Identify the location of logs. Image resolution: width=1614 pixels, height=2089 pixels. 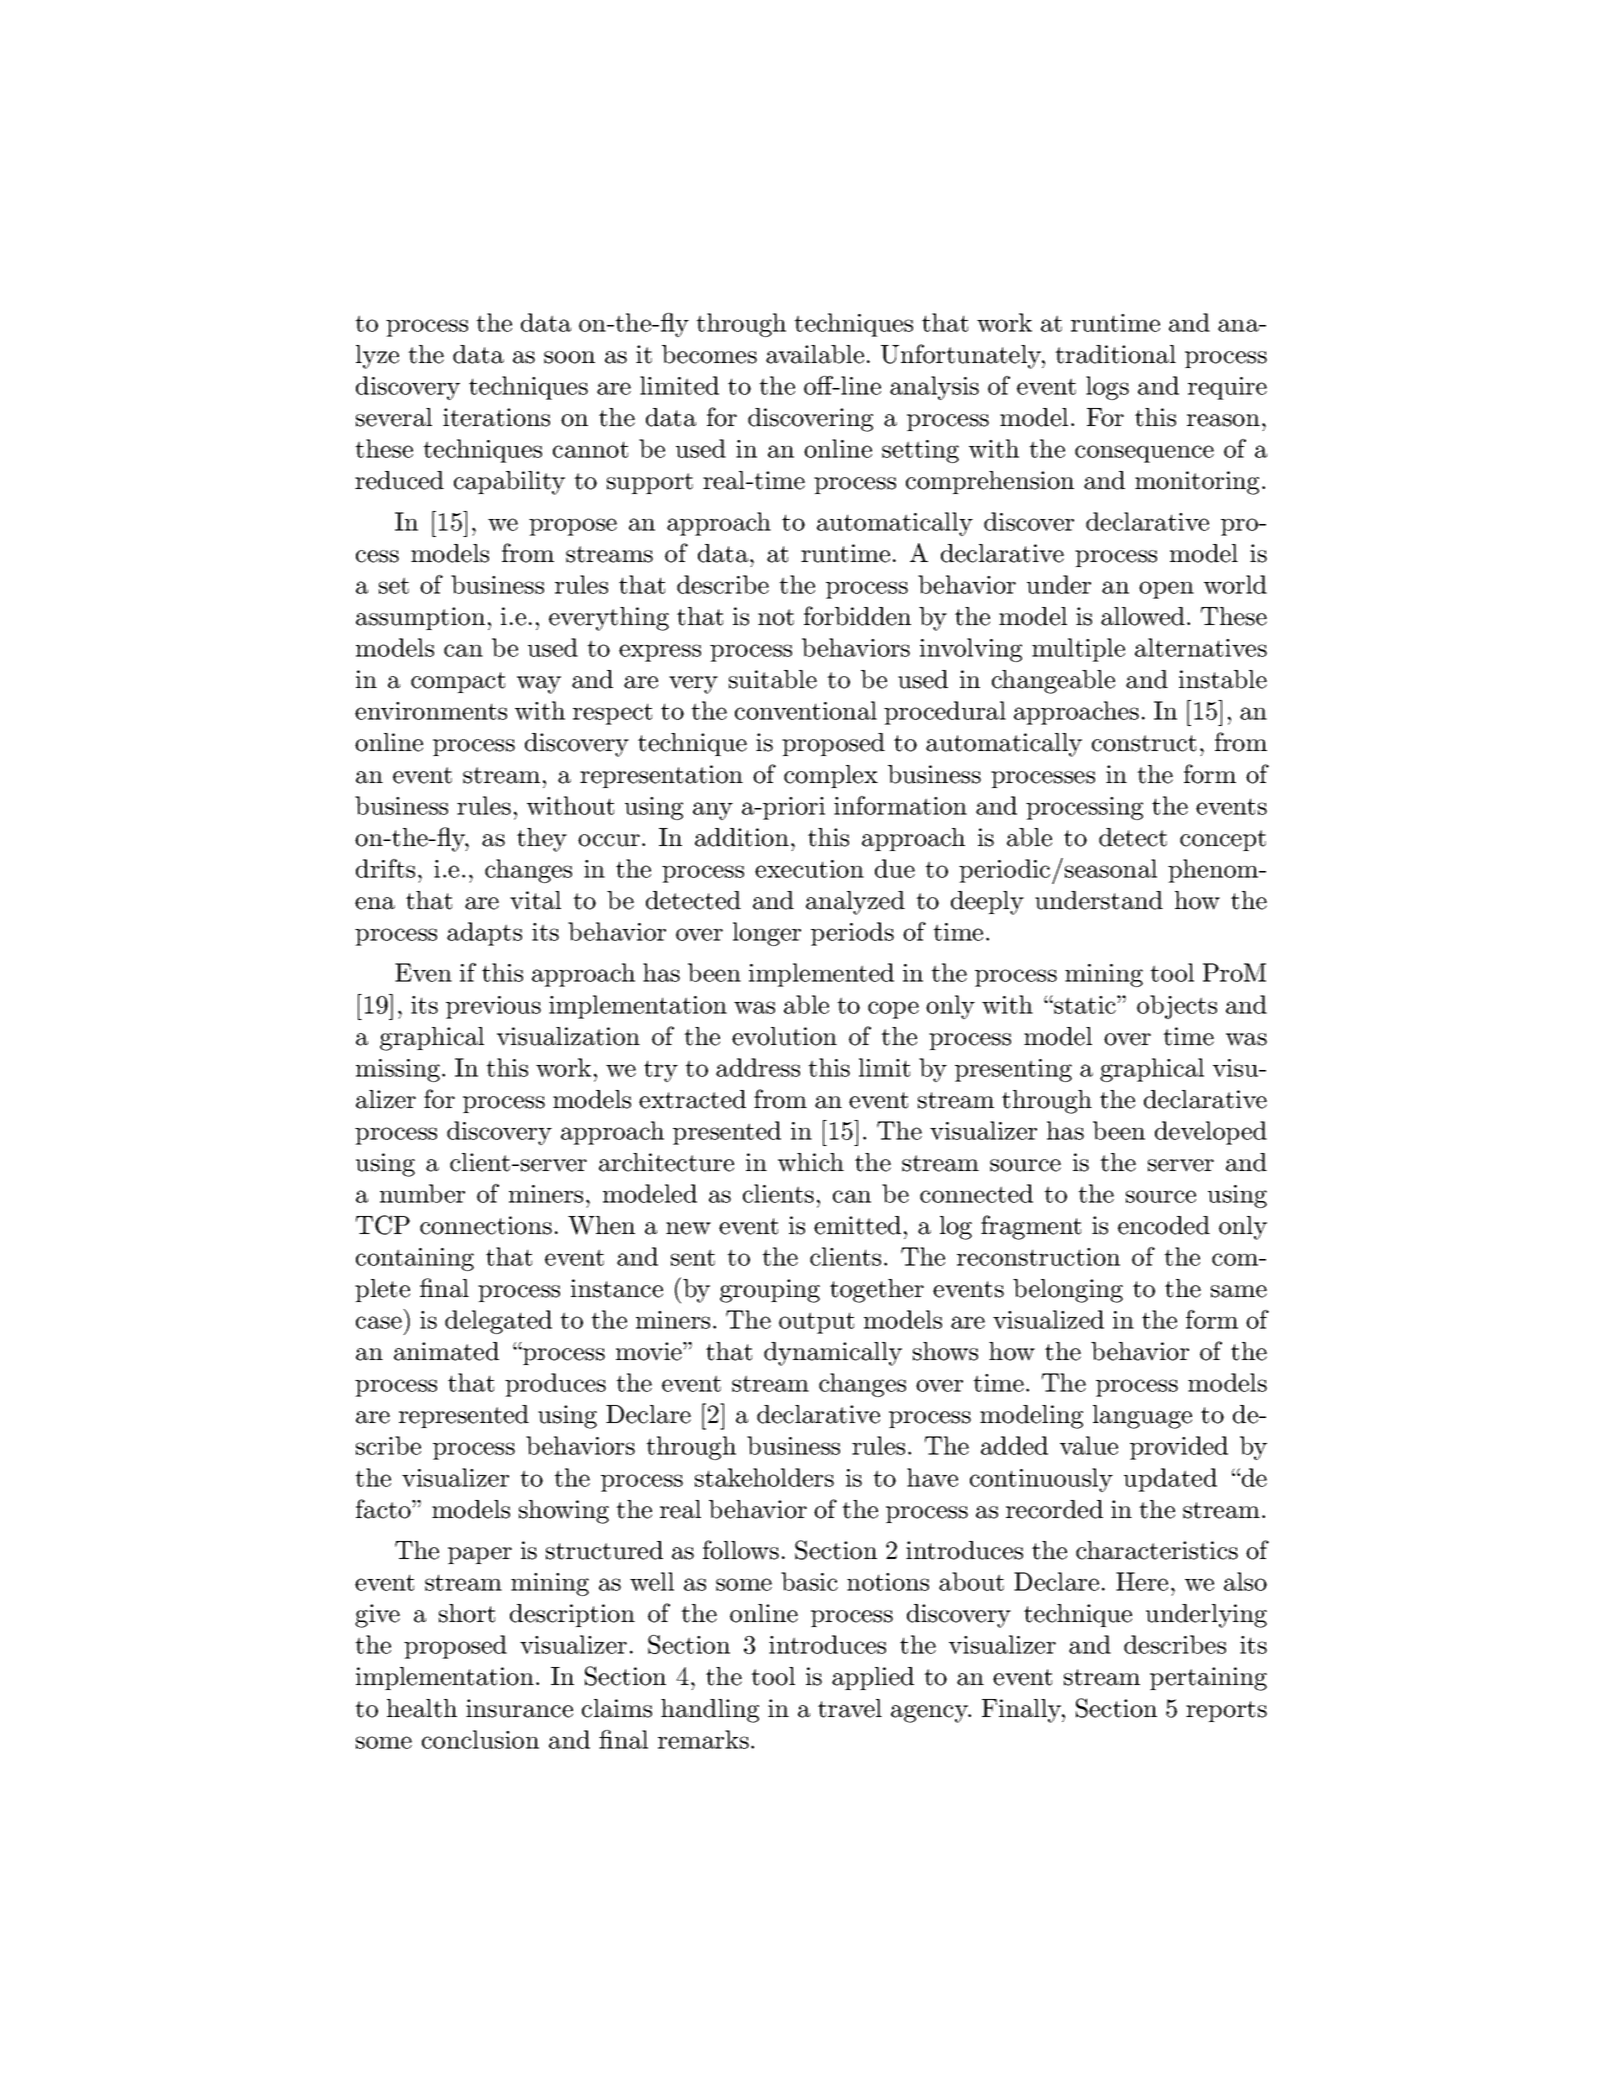
(1107, 388).
